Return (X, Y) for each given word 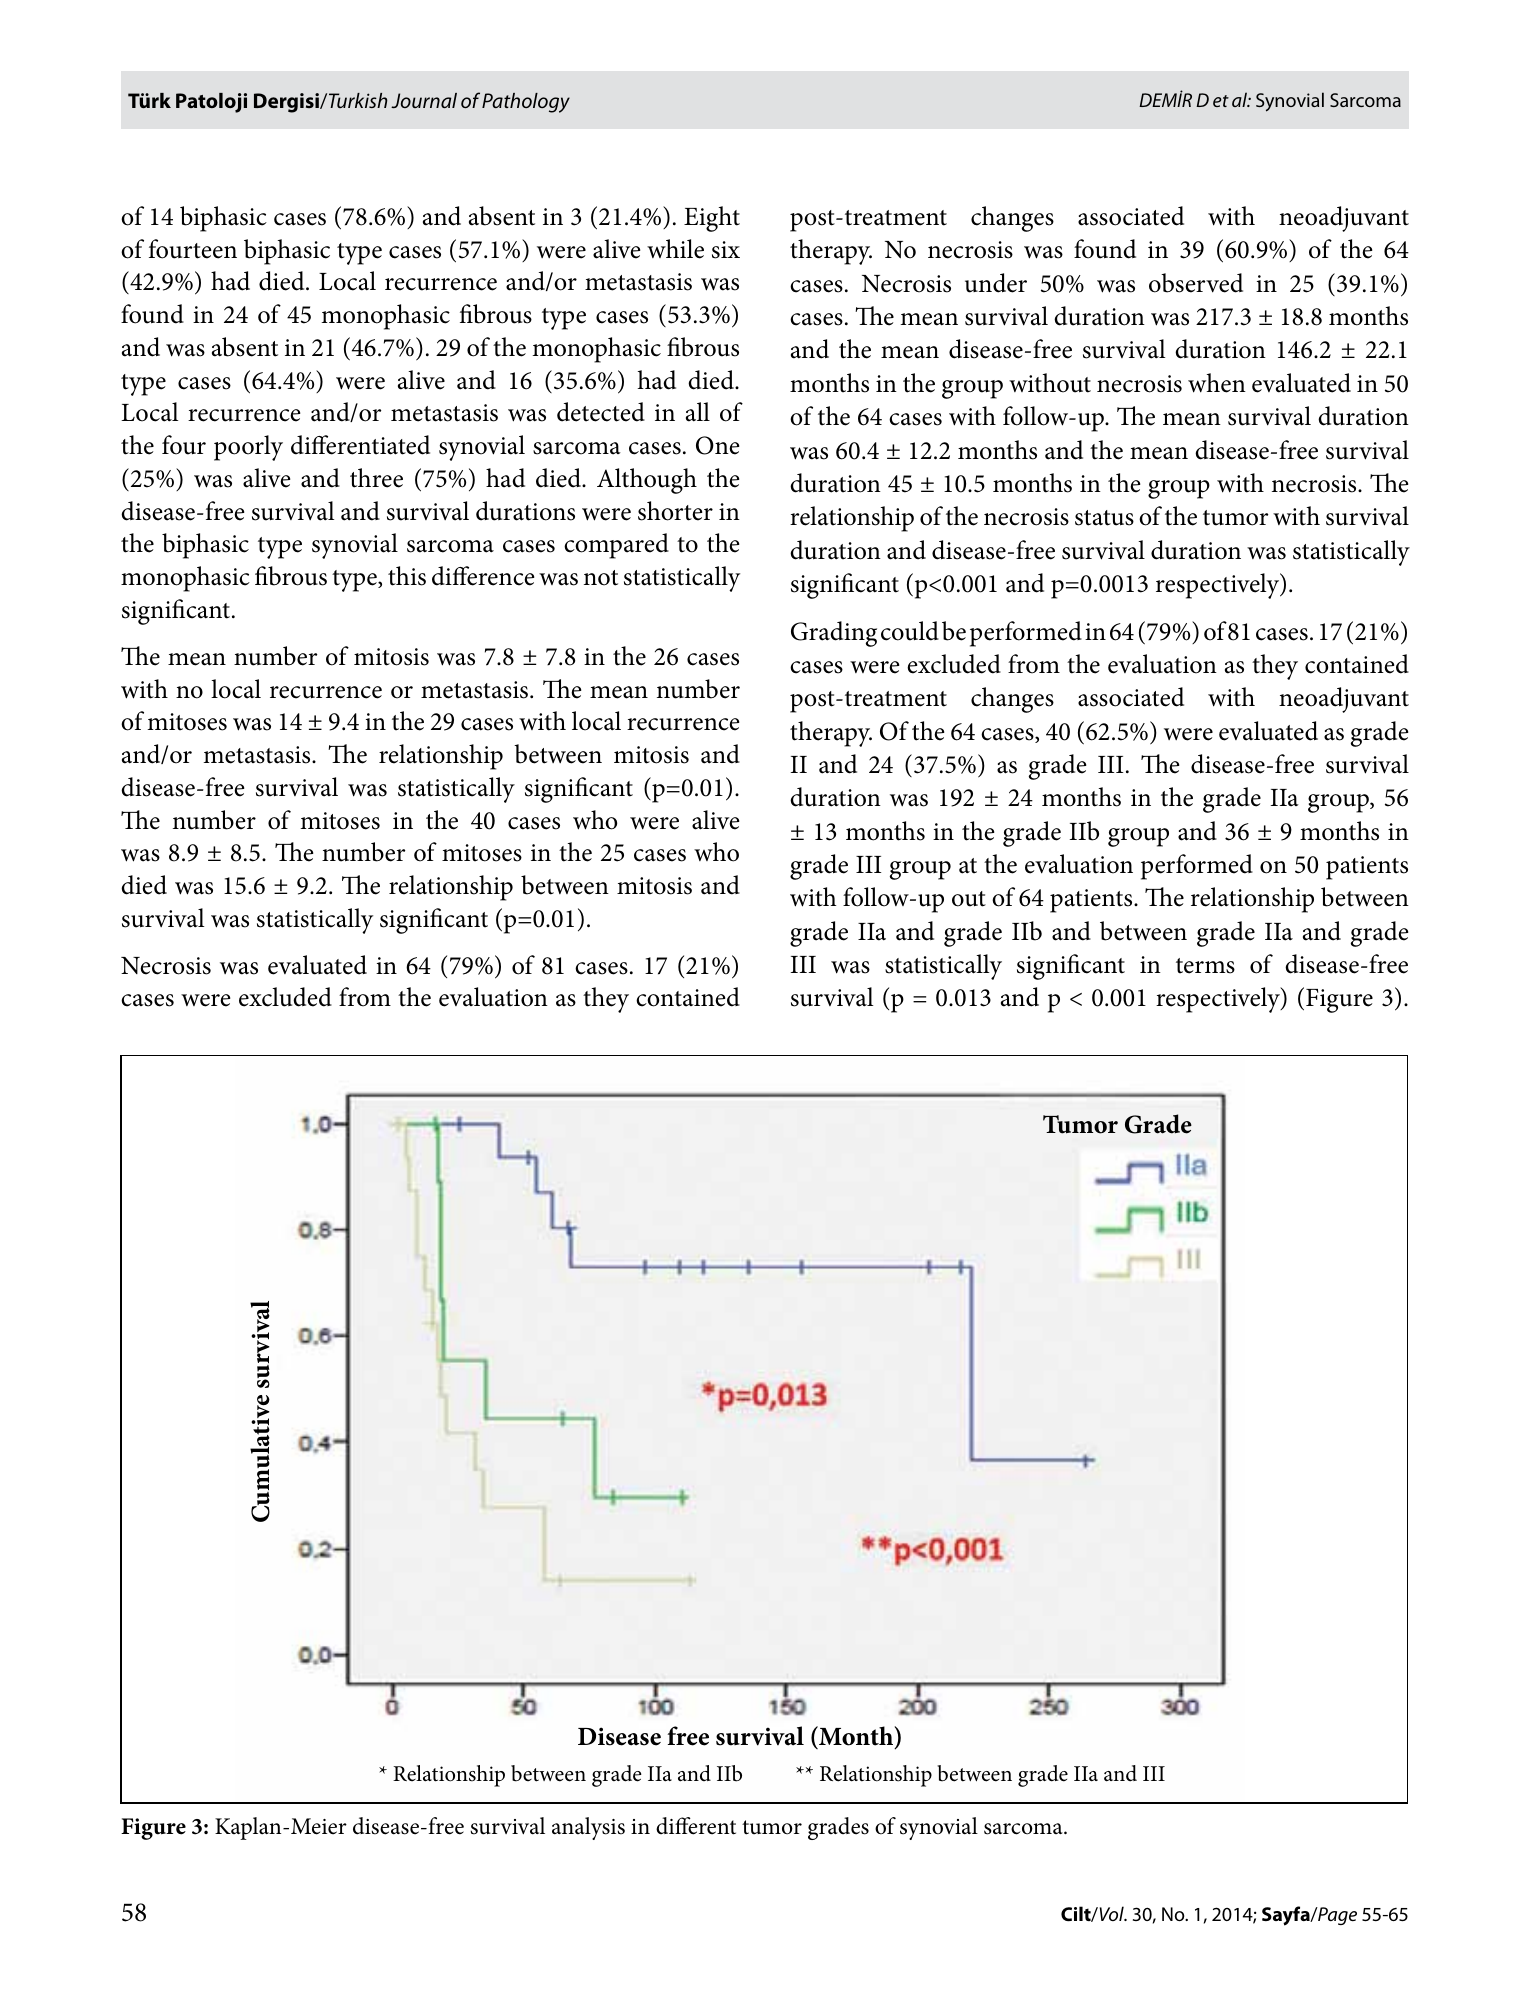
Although (647, 481)
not (601, 578)
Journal (424, 100)
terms (1205, 966)
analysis (588, 1828)
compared (616, 546)
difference (483, 576)
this (407, 576)
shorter (675, 511)
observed (1196, 283)
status (1104, 518)
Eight (712, 219)
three (376, 478)
